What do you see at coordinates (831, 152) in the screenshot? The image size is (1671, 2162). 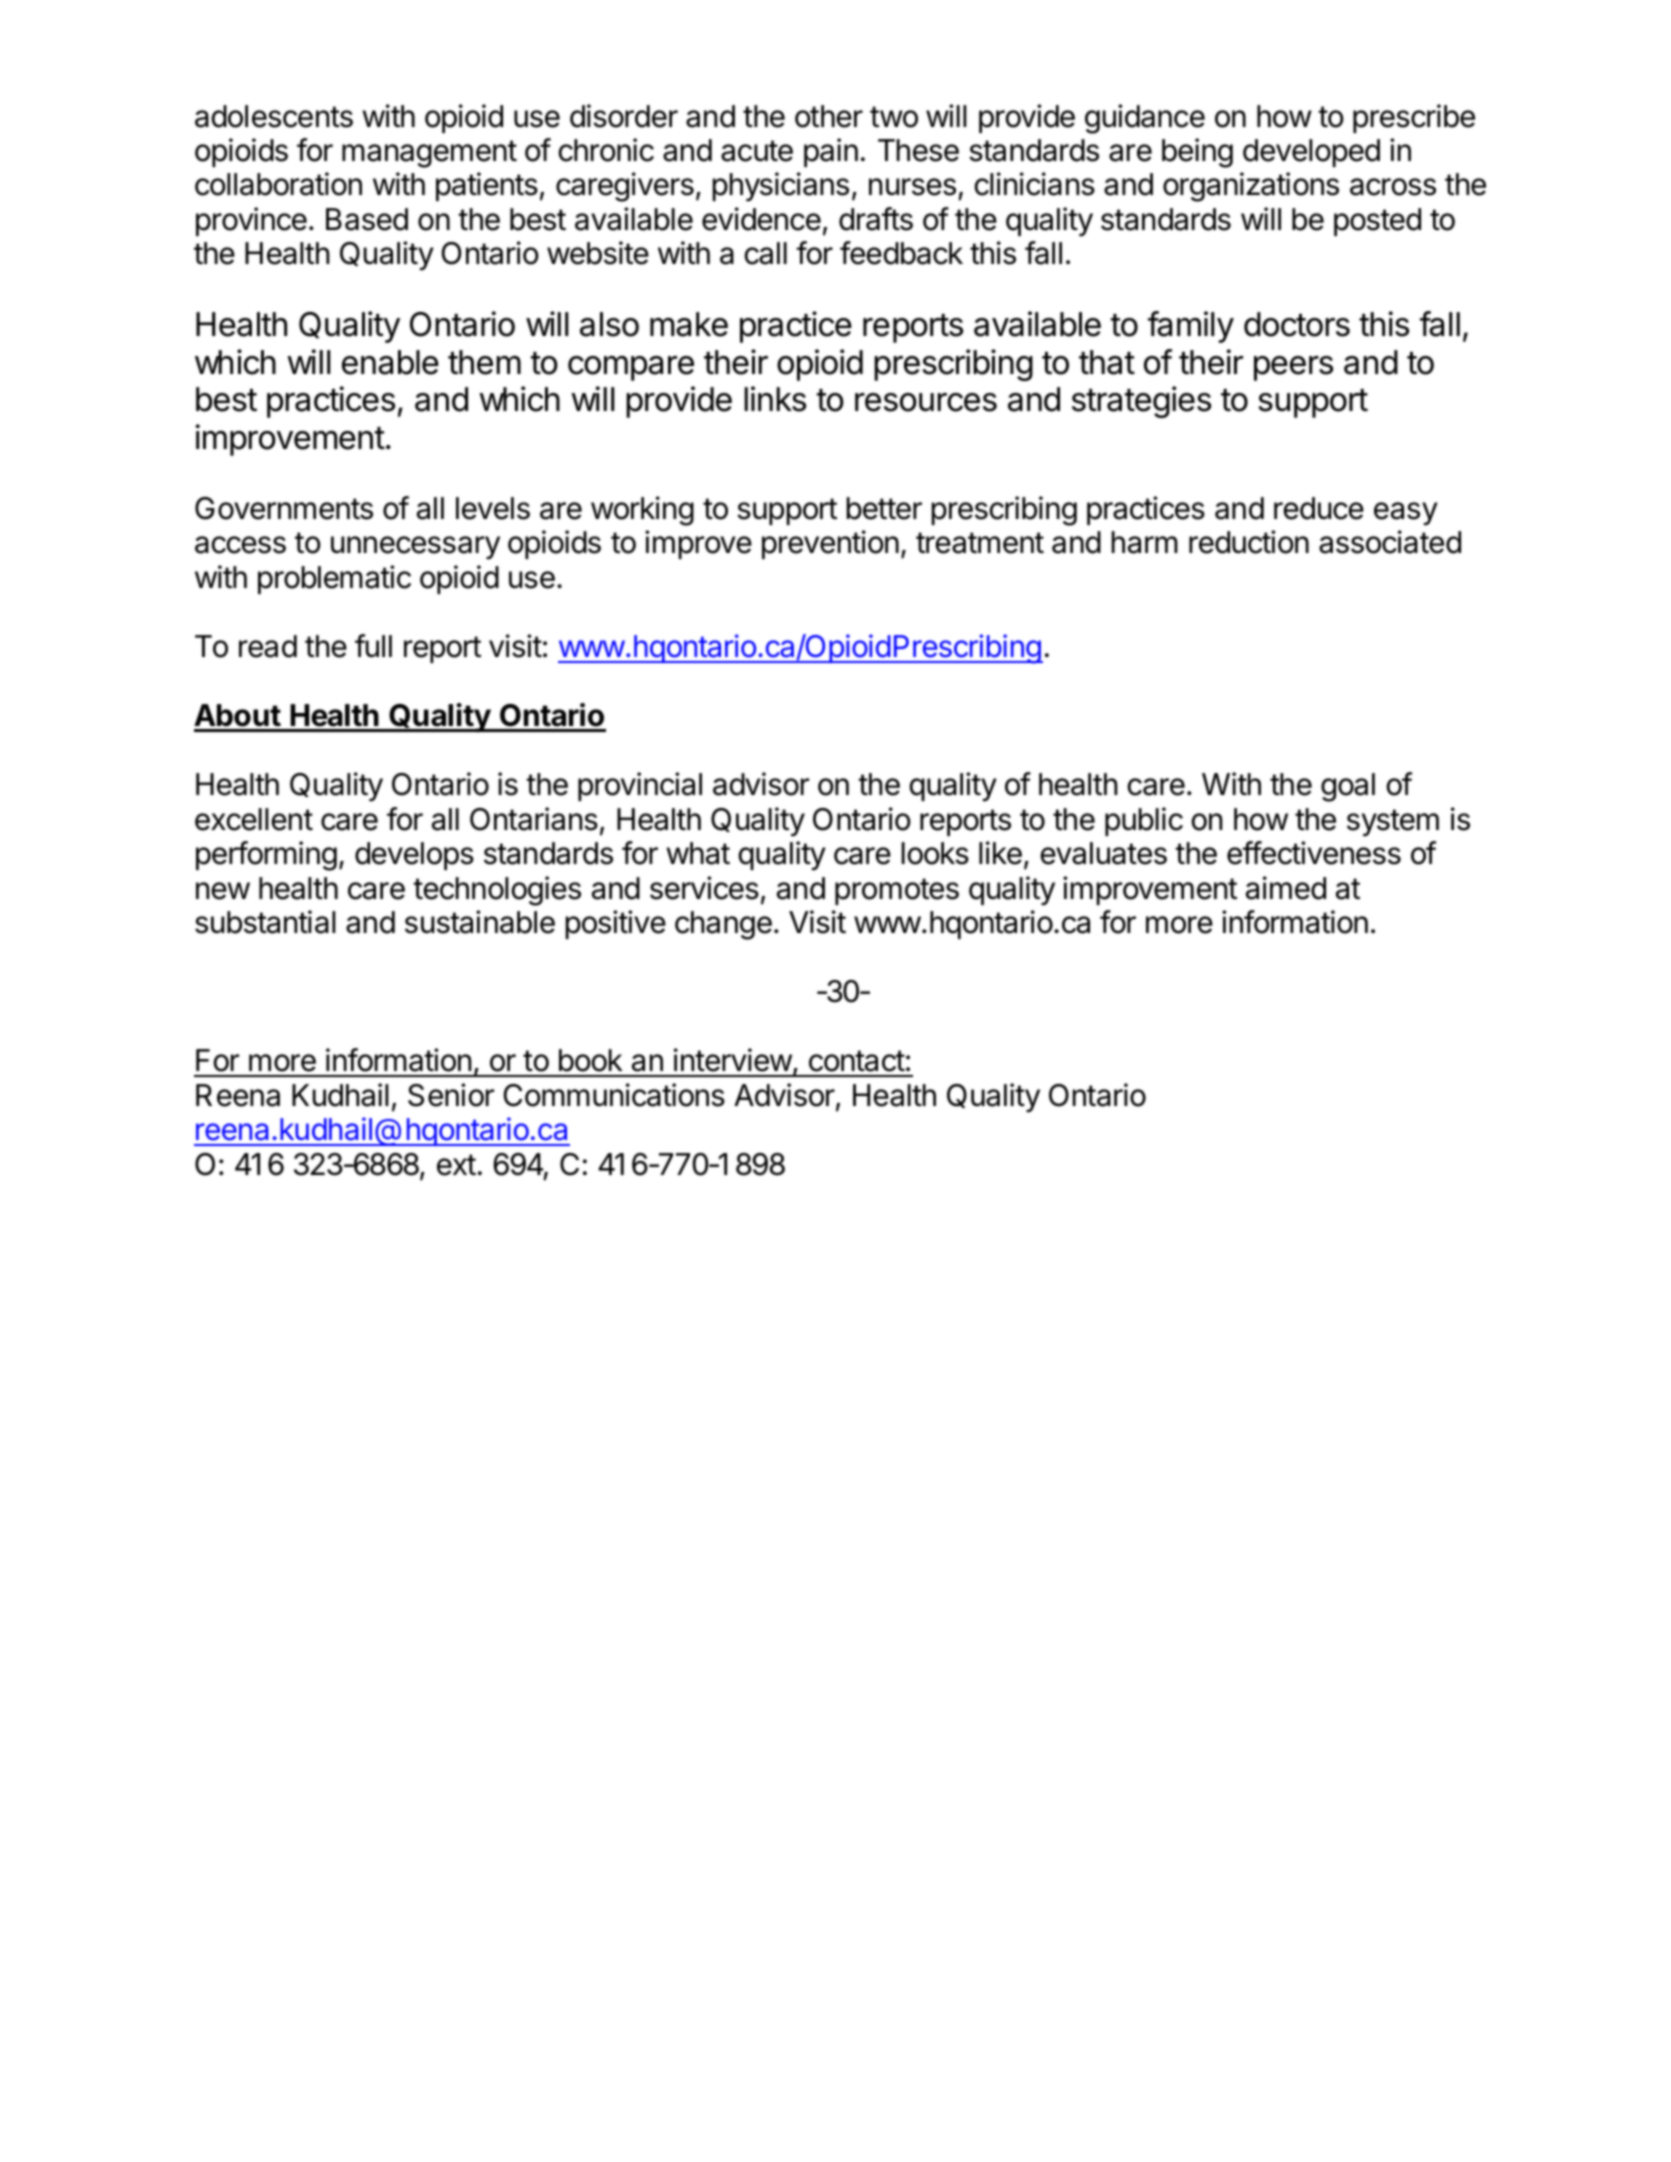 I see `pain` at bounding box center [831, 152].
